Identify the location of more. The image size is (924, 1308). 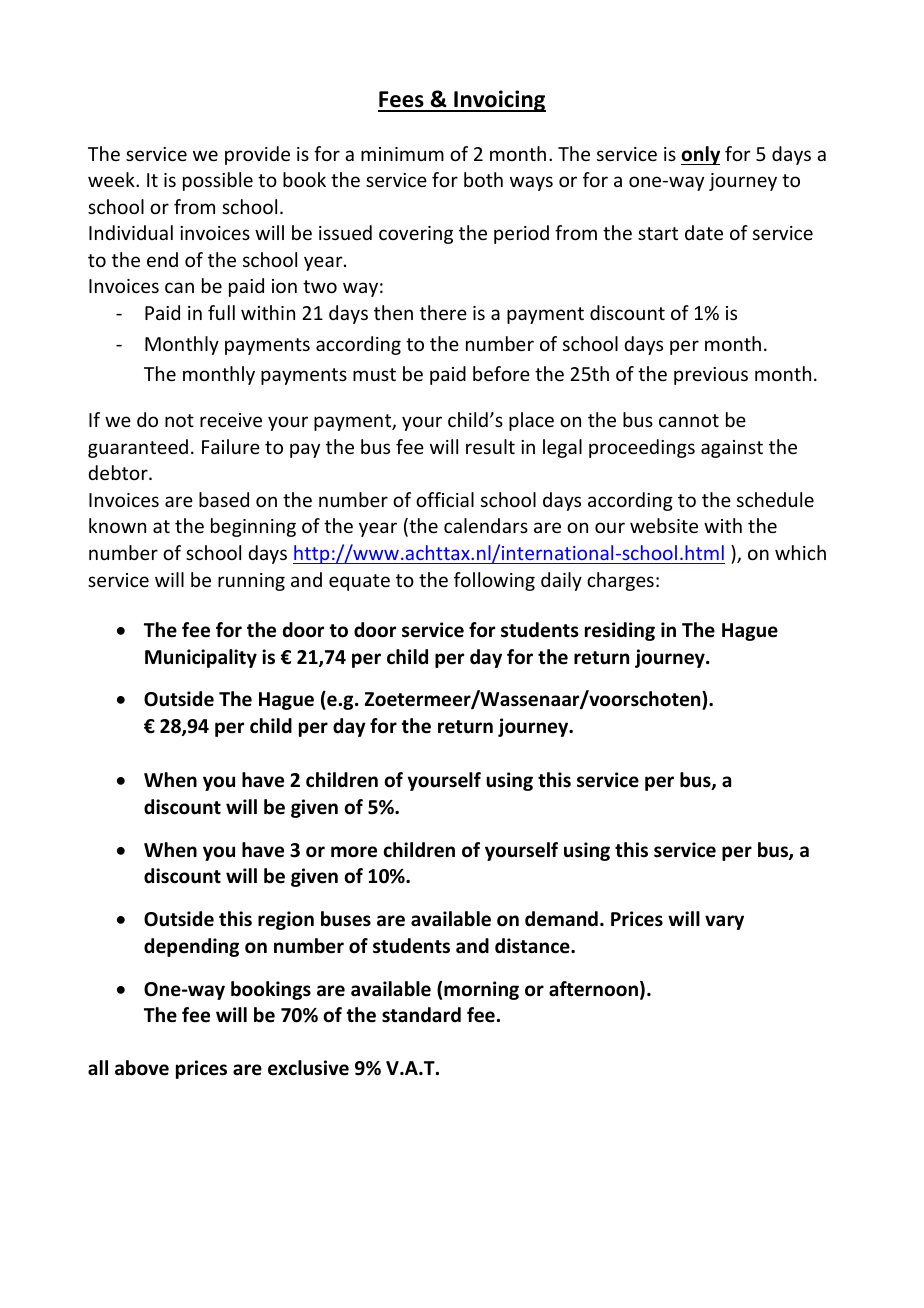
(354, 852).
